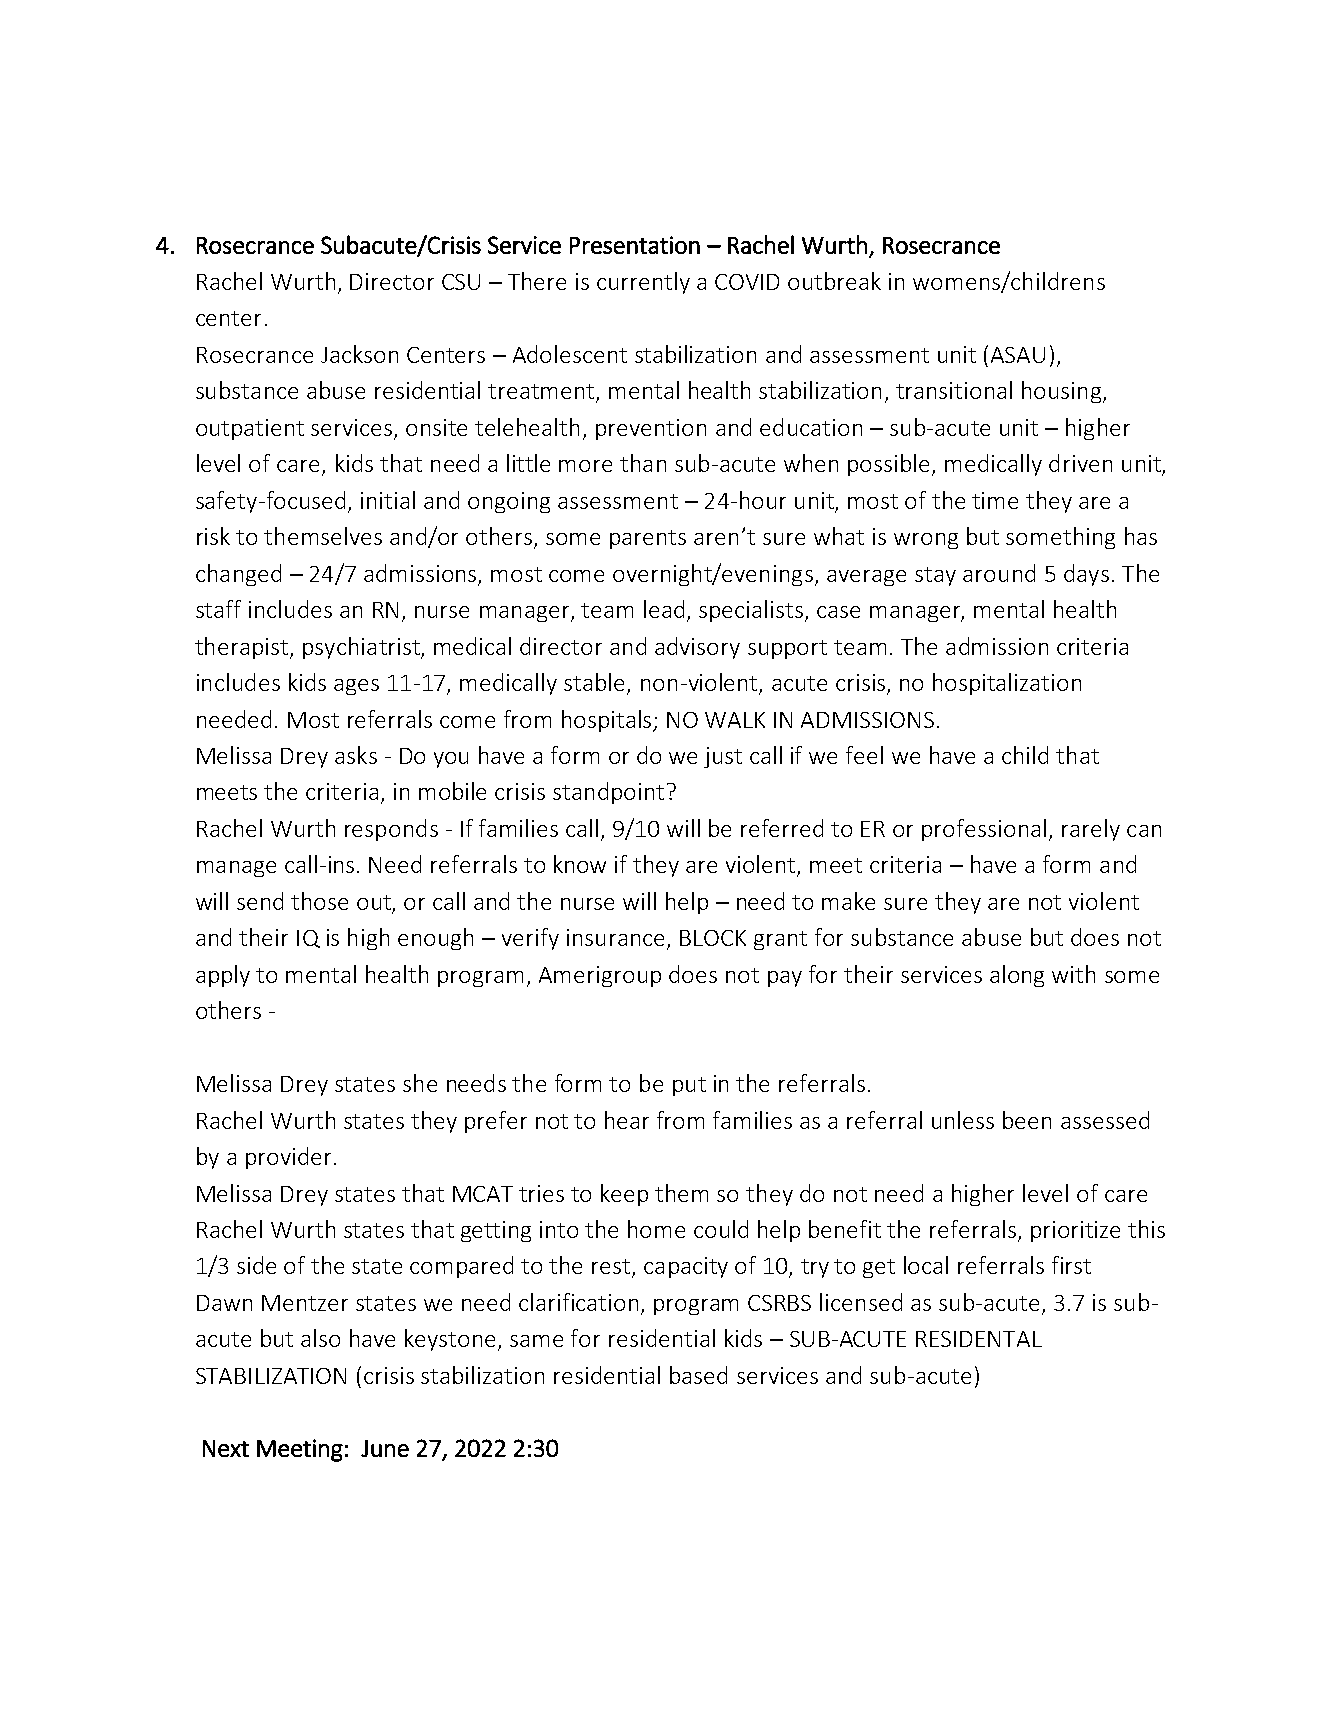  I want to click on Jackson, so click(359, 354).
